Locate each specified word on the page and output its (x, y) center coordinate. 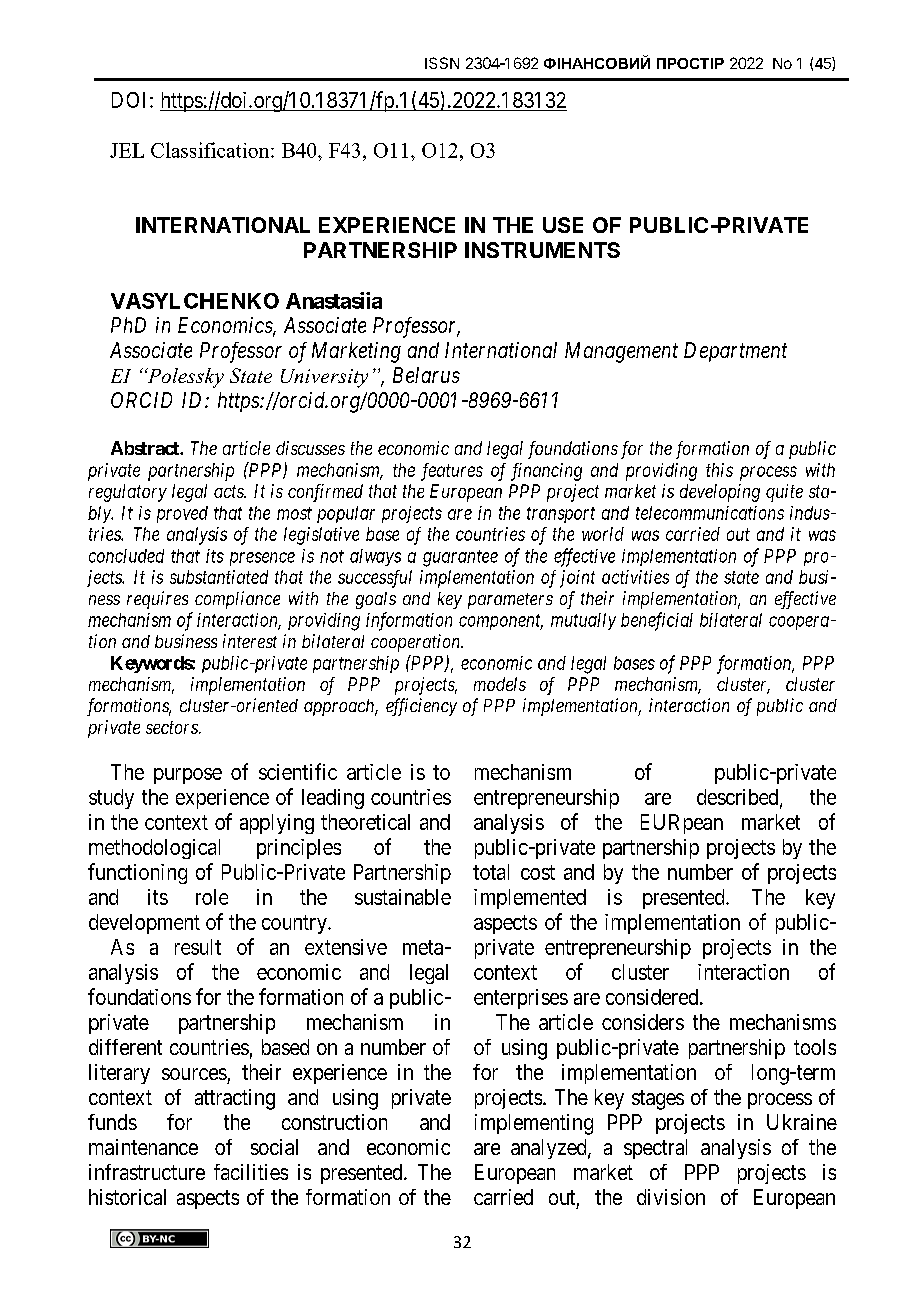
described (739, 798)
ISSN (442, 63)
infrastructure (147, 1172)
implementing (534, 1124)
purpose (188, 776)
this (719, 470)
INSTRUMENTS (542, 250)
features (452, 472)
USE (563, 225)
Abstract (146, 448)
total (491, 872)
